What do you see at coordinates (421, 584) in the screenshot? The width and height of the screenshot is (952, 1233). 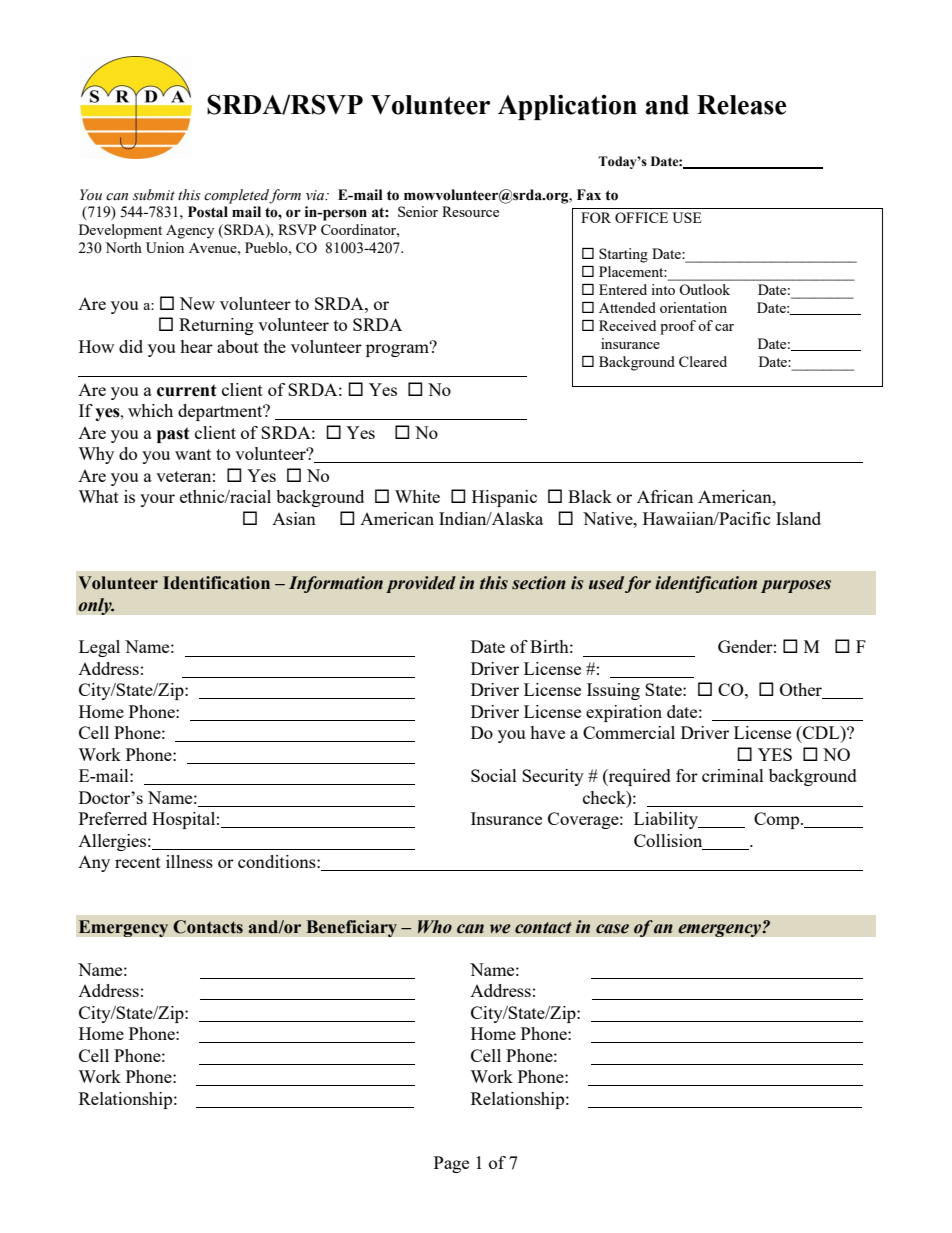 I see `provided` at bounding box center [421, 584].
